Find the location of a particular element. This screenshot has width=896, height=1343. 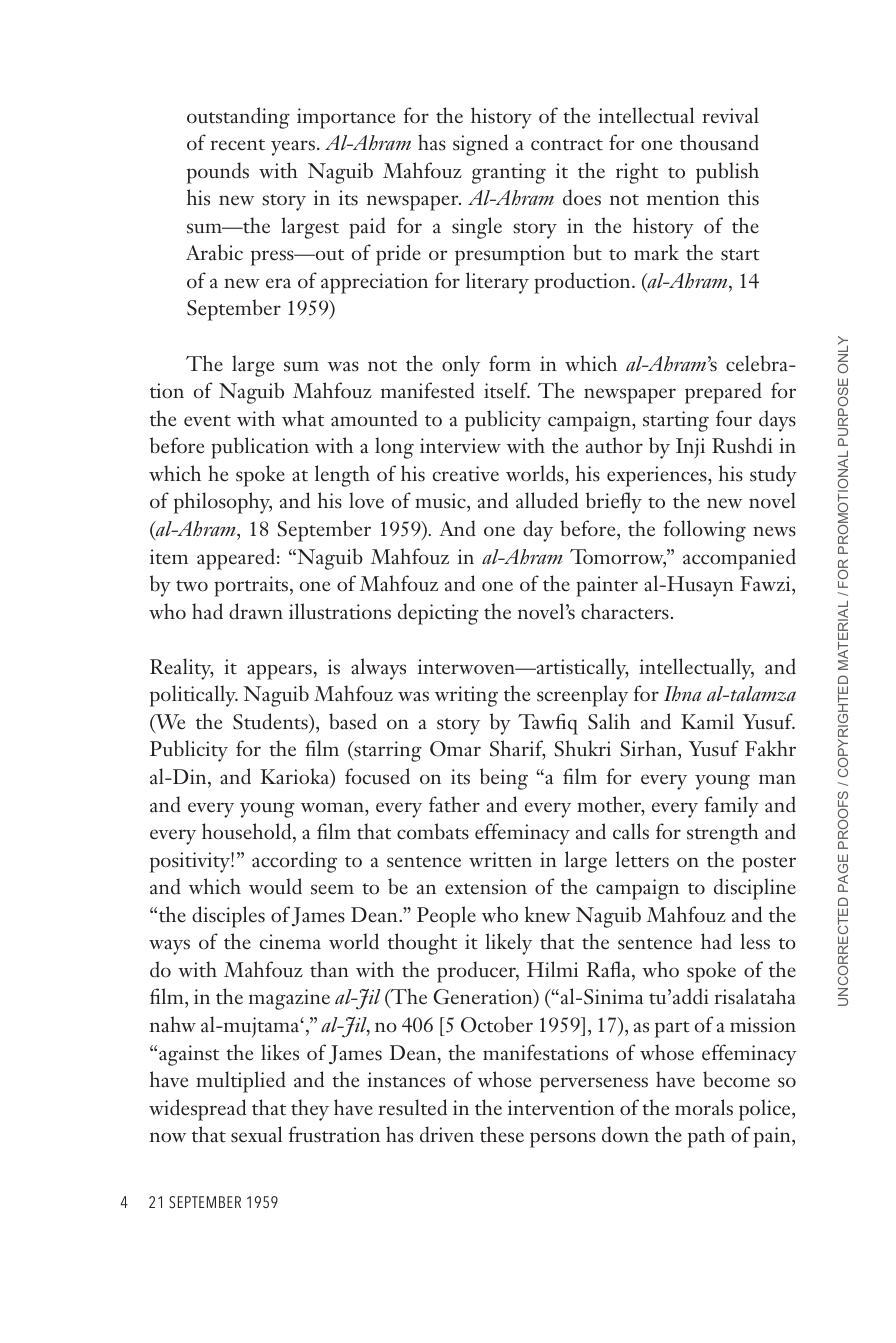

drawn is located at coordinates (256, 611).
